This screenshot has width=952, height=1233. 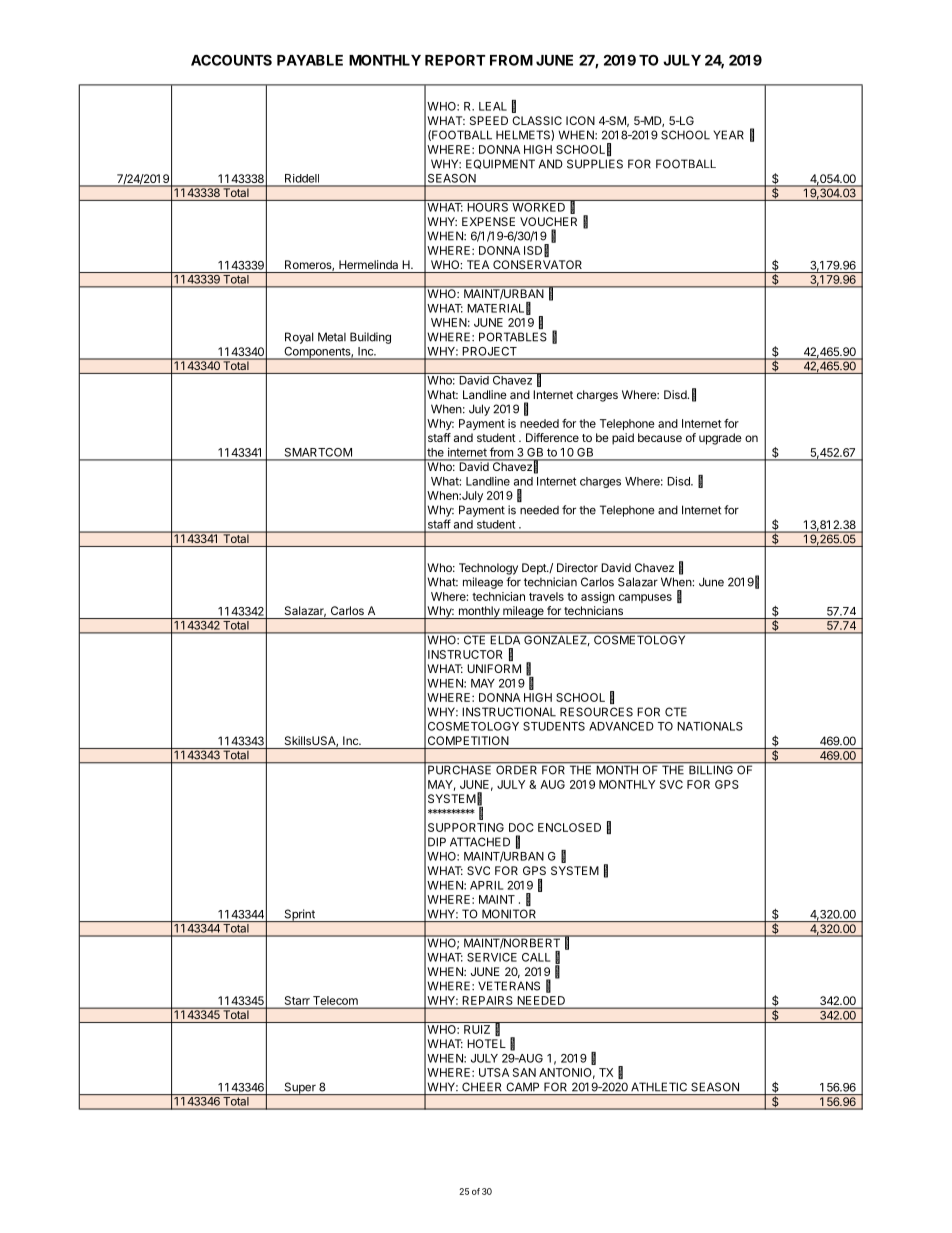 What do you see at coordinates (598, 598) in the screenshot?
I see `assign` at bounding box center [598, 598].
